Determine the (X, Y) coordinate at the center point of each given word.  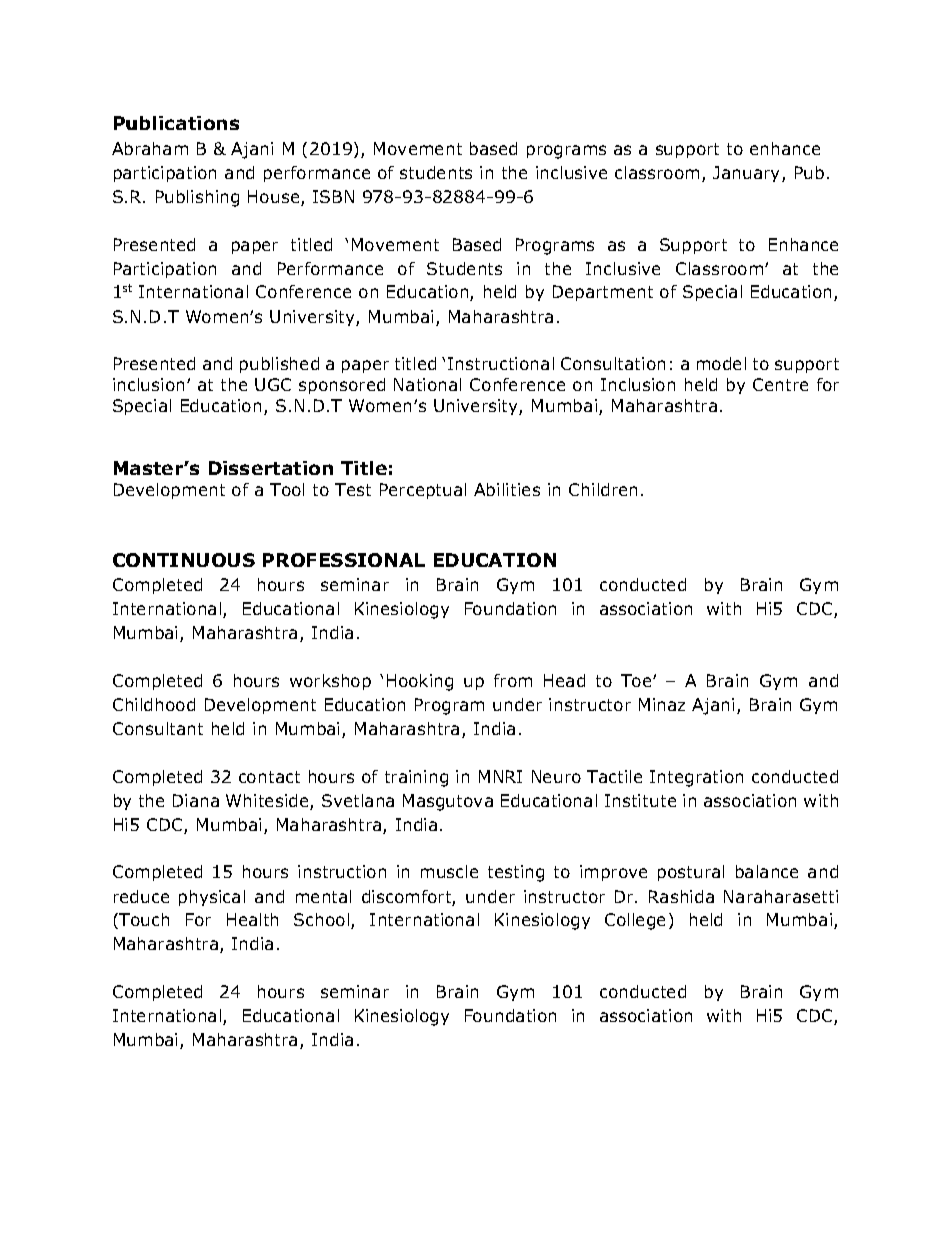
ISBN (333, 196)
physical (212, 898)
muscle (449, 871)
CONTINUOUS (184, 560)
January (748, 174)
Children (603, 489)
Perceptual (423, 491)
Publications (176, 123)
